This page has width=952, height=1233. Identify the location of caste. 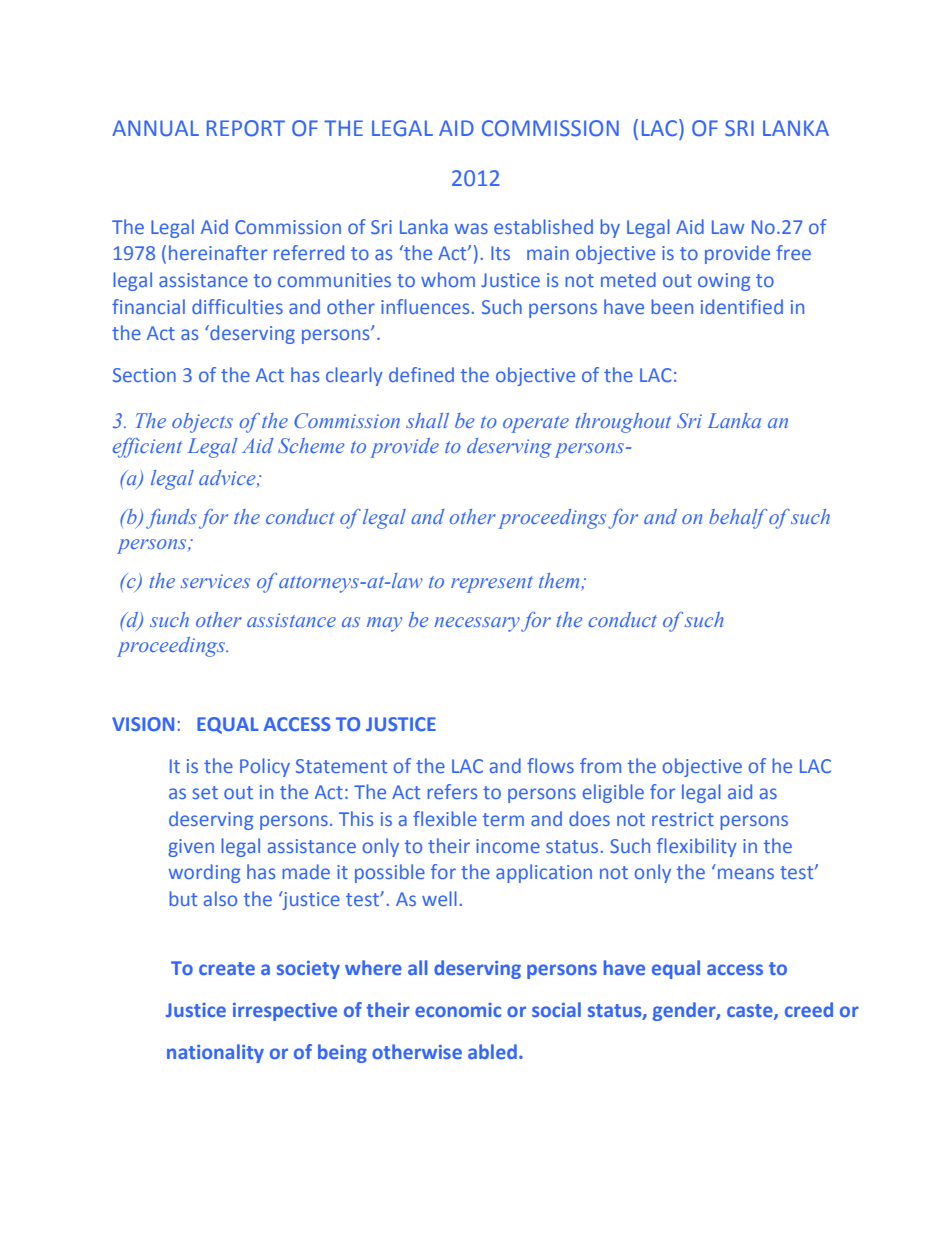
(751, 1011).
